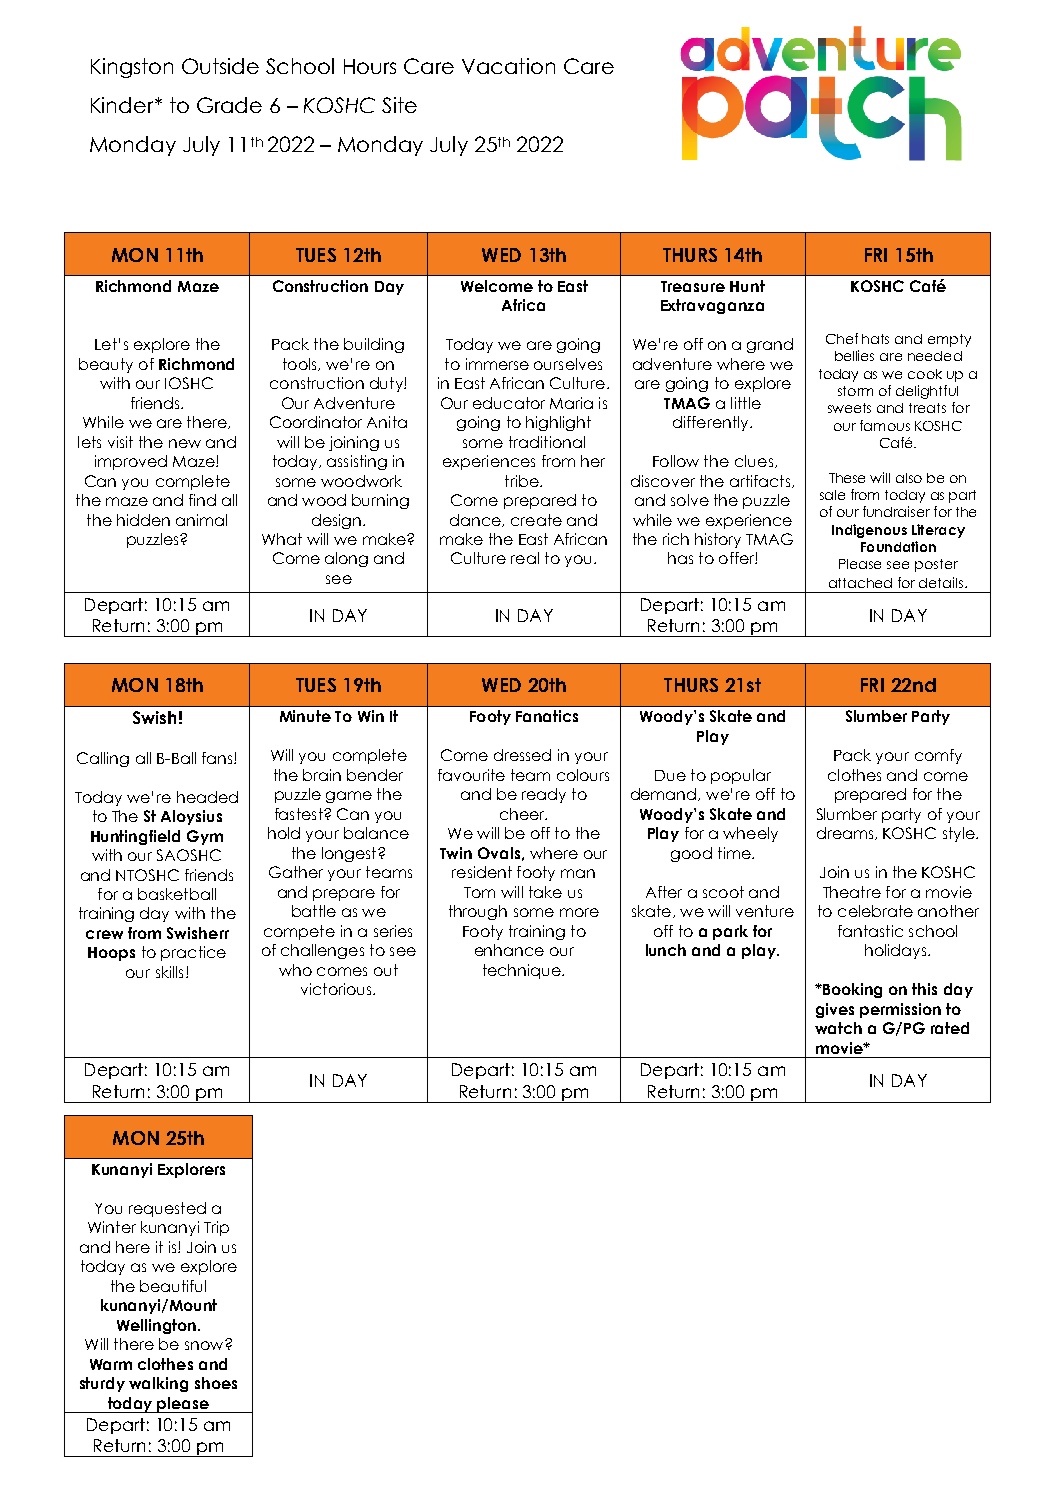  I want to click on fans, so click(218, 758).
